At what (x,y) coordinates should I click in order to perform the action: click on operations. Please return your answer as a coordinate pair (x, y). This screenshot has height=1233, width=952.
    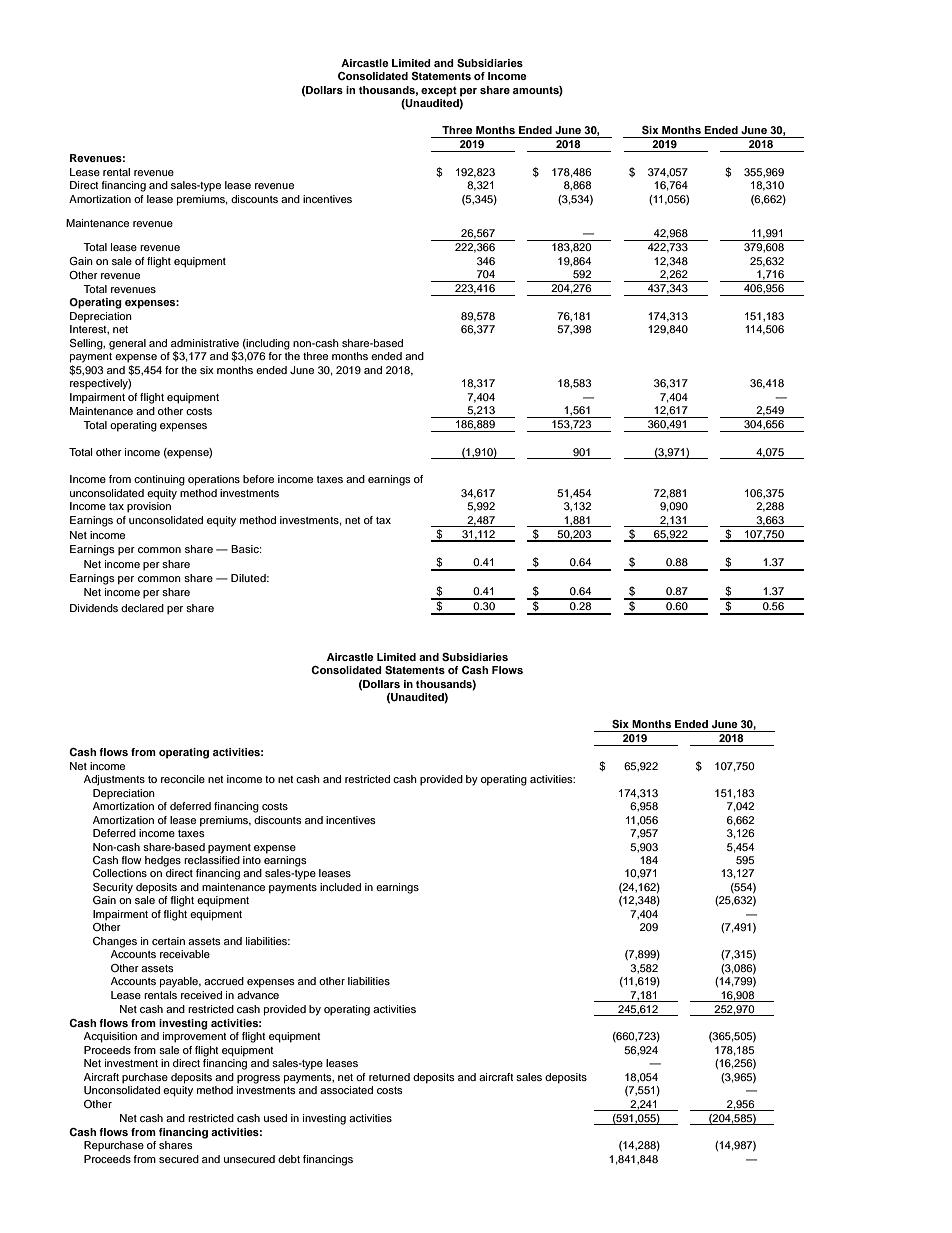
    Looking at the image, I should click on (214, 480).
